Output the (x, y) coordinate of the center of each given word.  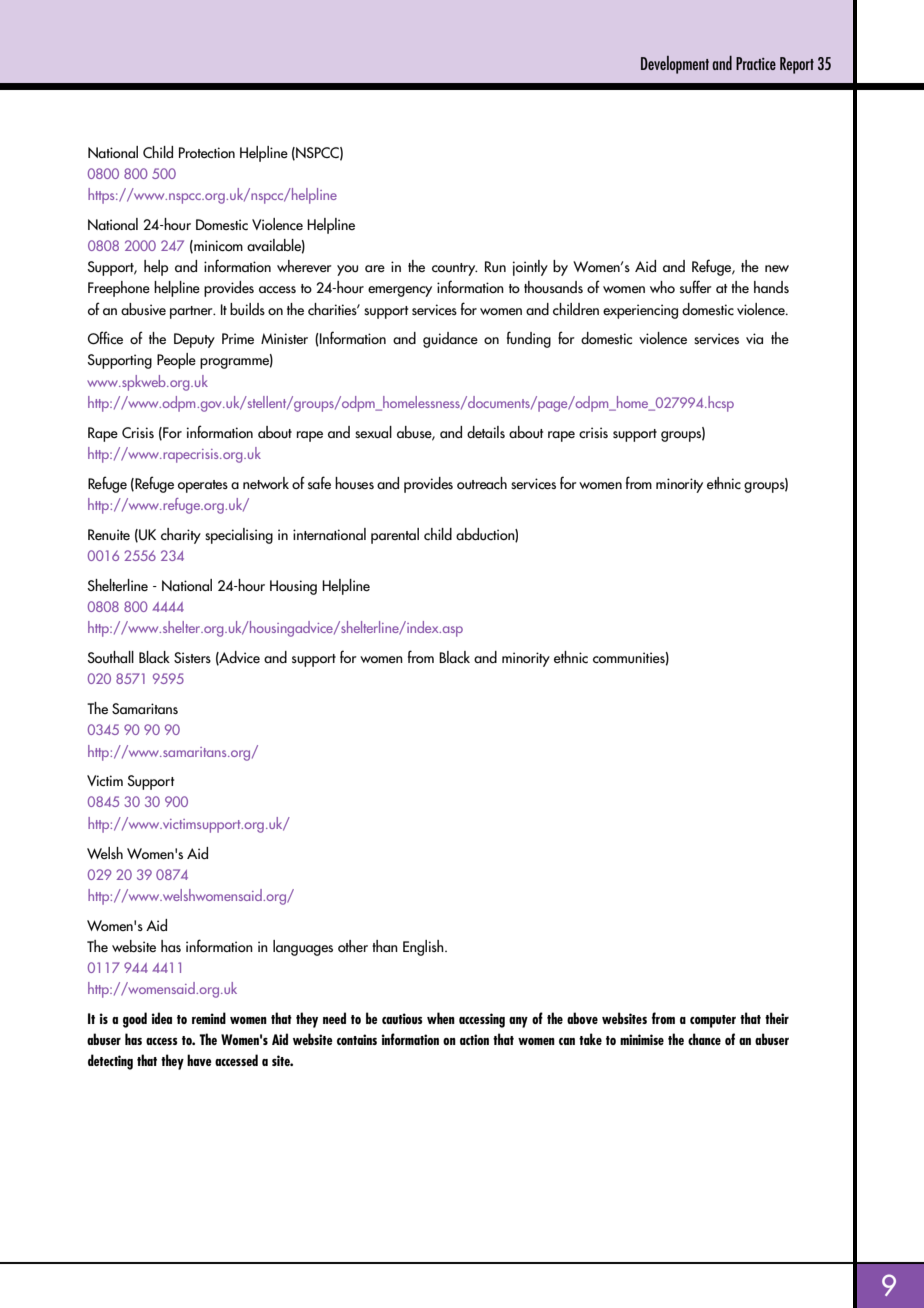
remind (209, 1018)
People (176, 361)
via (754, 338)
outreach (482, 483)
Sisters (192, 657)
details (486, 432)
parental (395, 536)
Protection (207, 153)
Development (675, 65)
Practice (756, 63)
